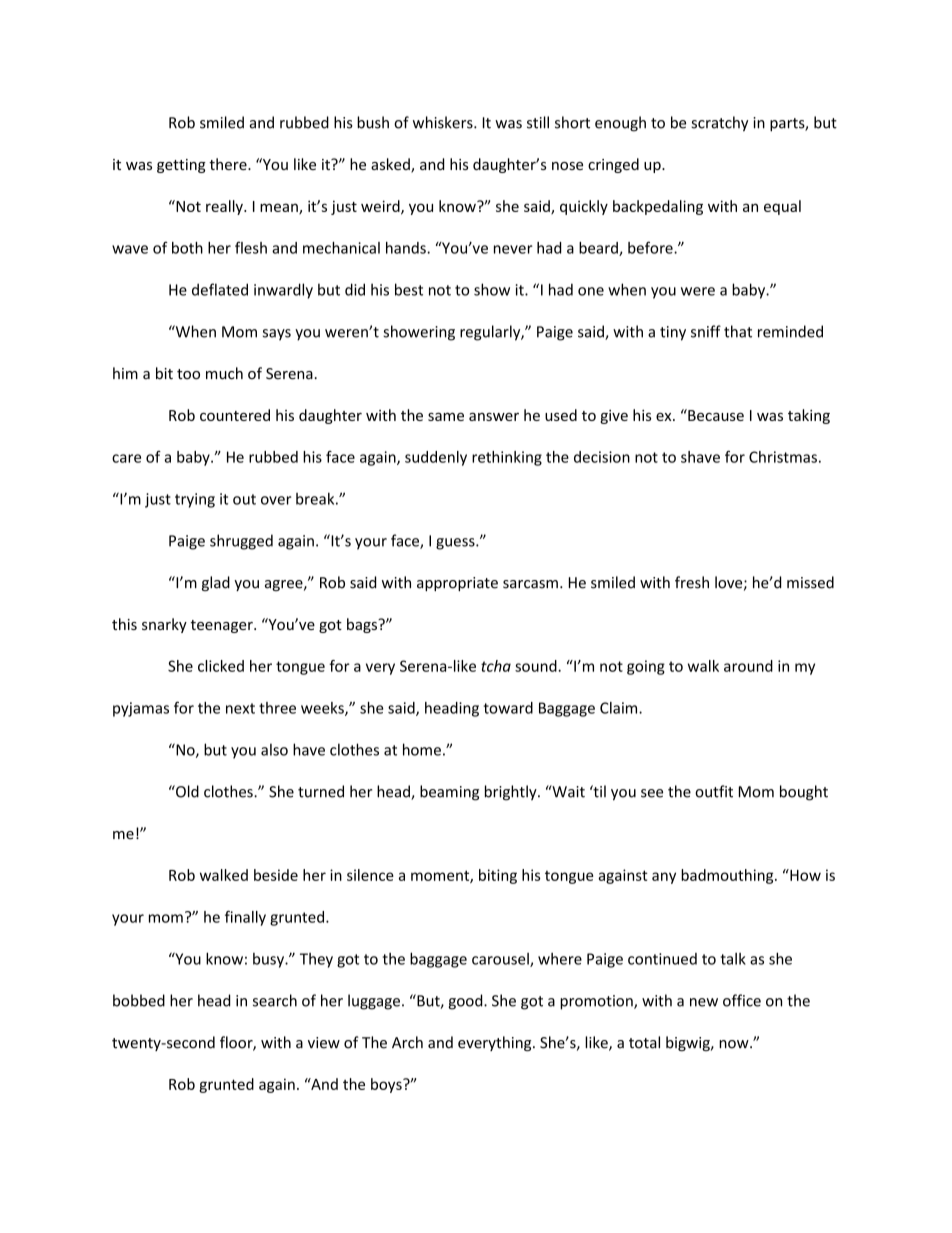  Describe the element at coordinates (714, 791) in the screenshot. I see `outfit` at that location.
